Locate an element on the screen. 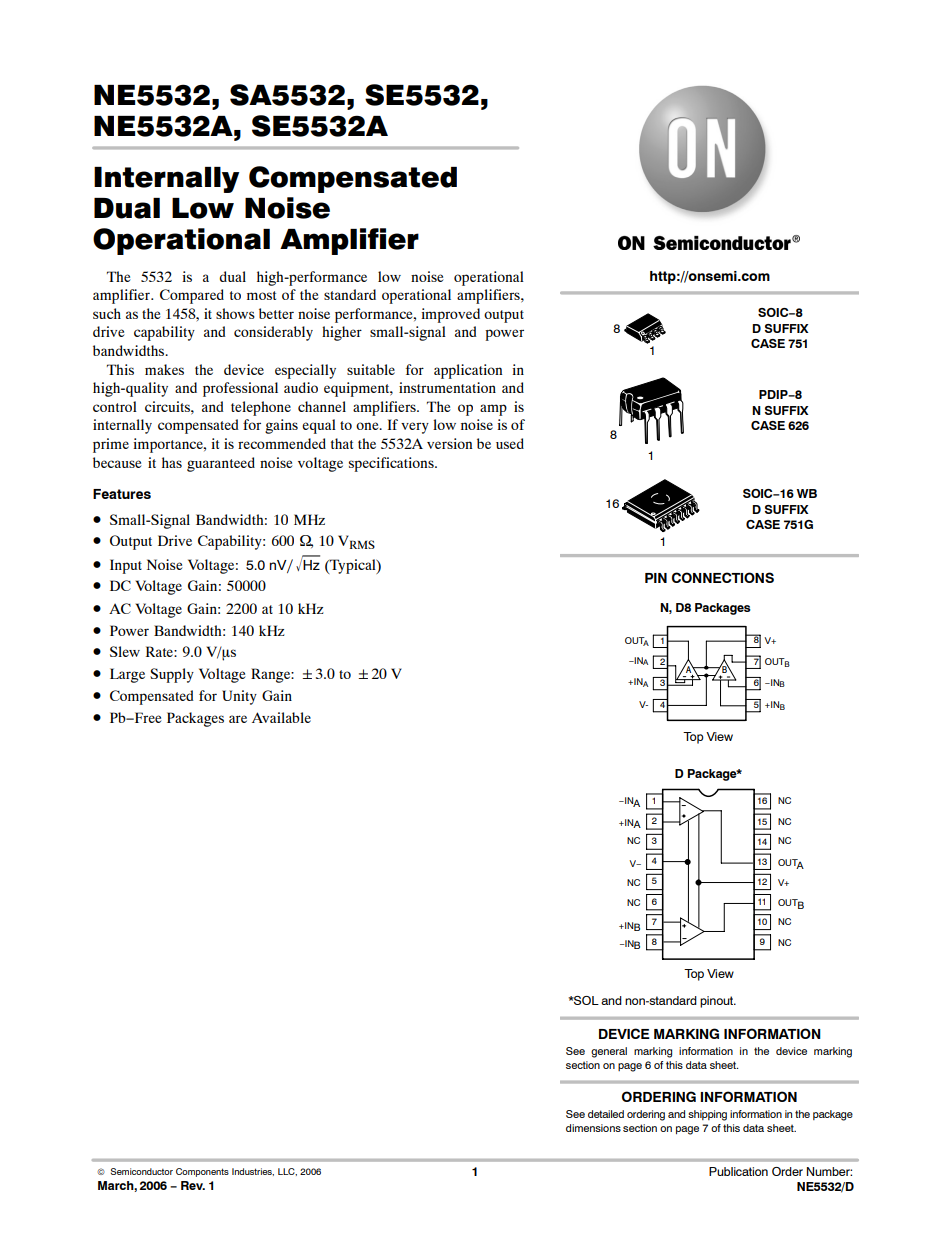 The image size is (952, 1233). pinout is located at coordinates (718, 1002).
